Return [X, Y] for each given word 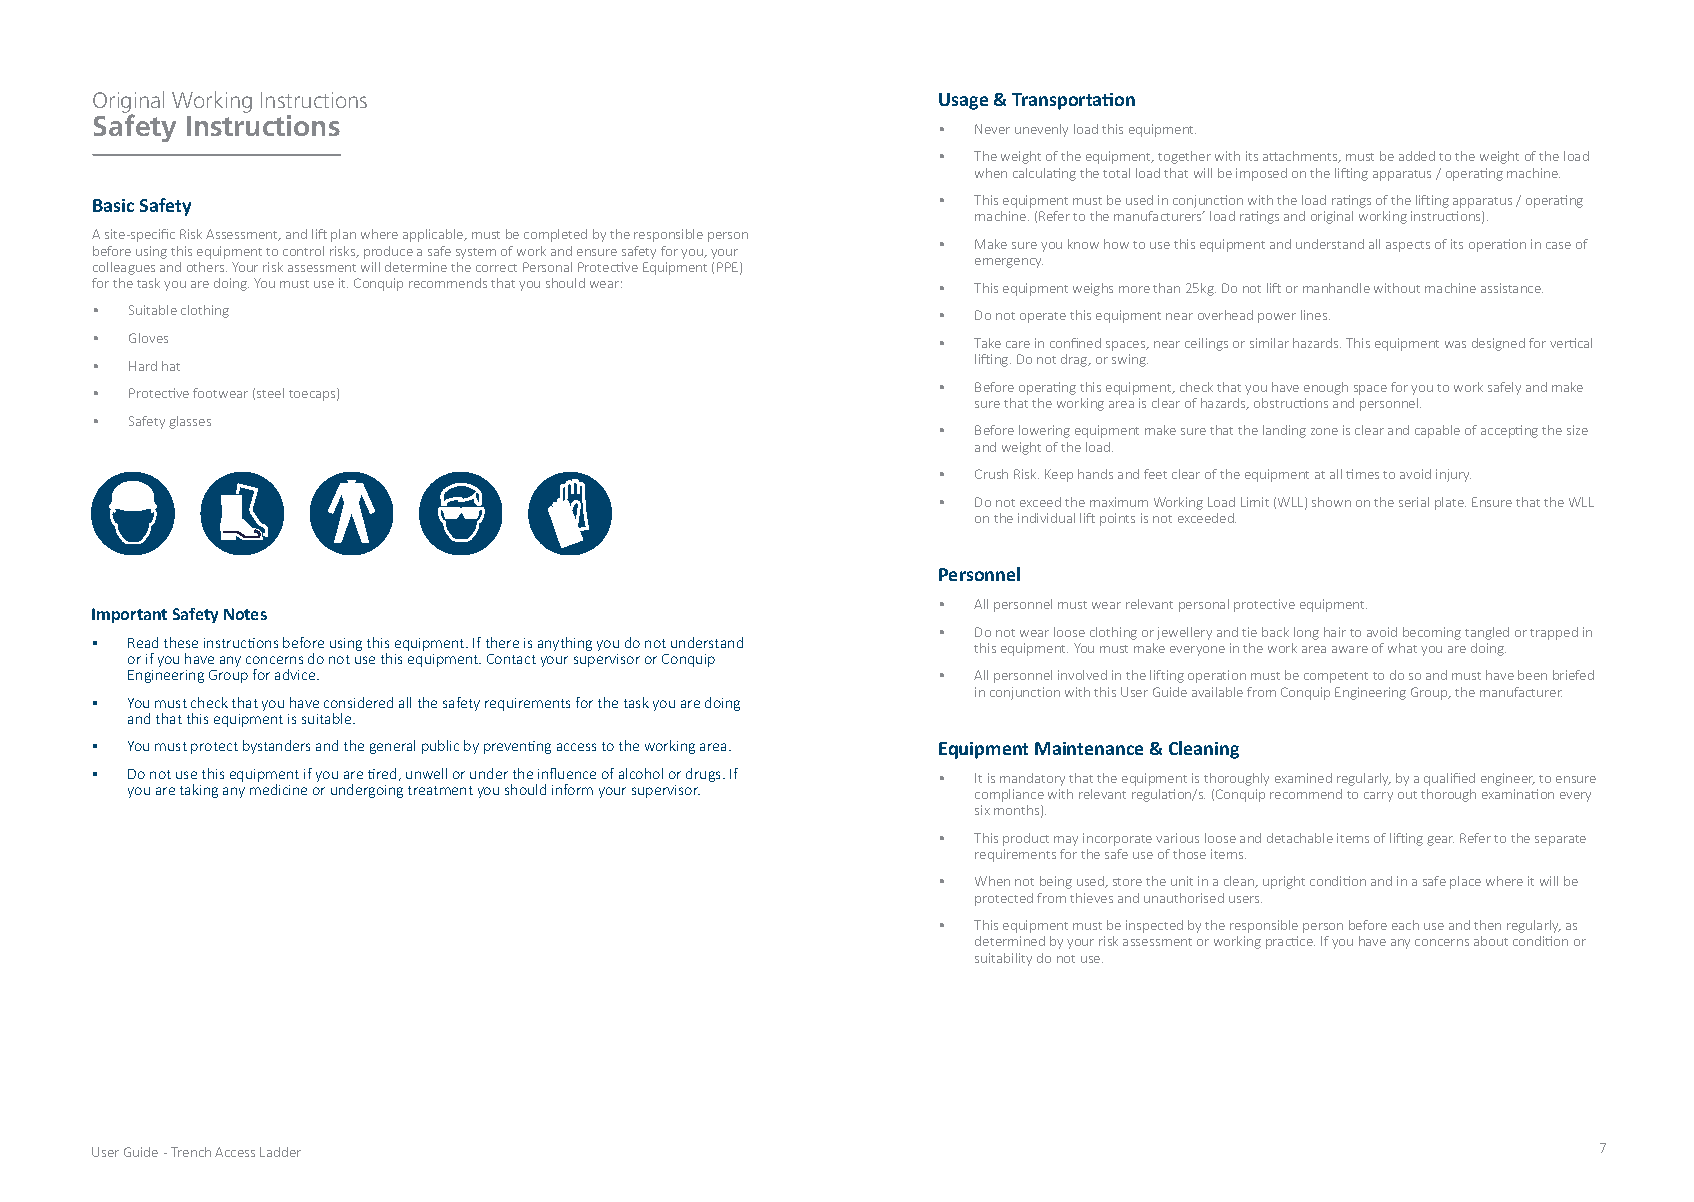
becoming [1432, 633]
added [1417, 156]
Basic [113, 205]
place [1465, 882]
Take [987, 343]
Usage [963, 101]
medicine [278, 789]
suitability [1003, 959]
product [1026, 839]
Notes [245, 614]
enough [1326, 388]
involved [1082, 675]
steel [270, 393]
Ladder [280, 1152]
